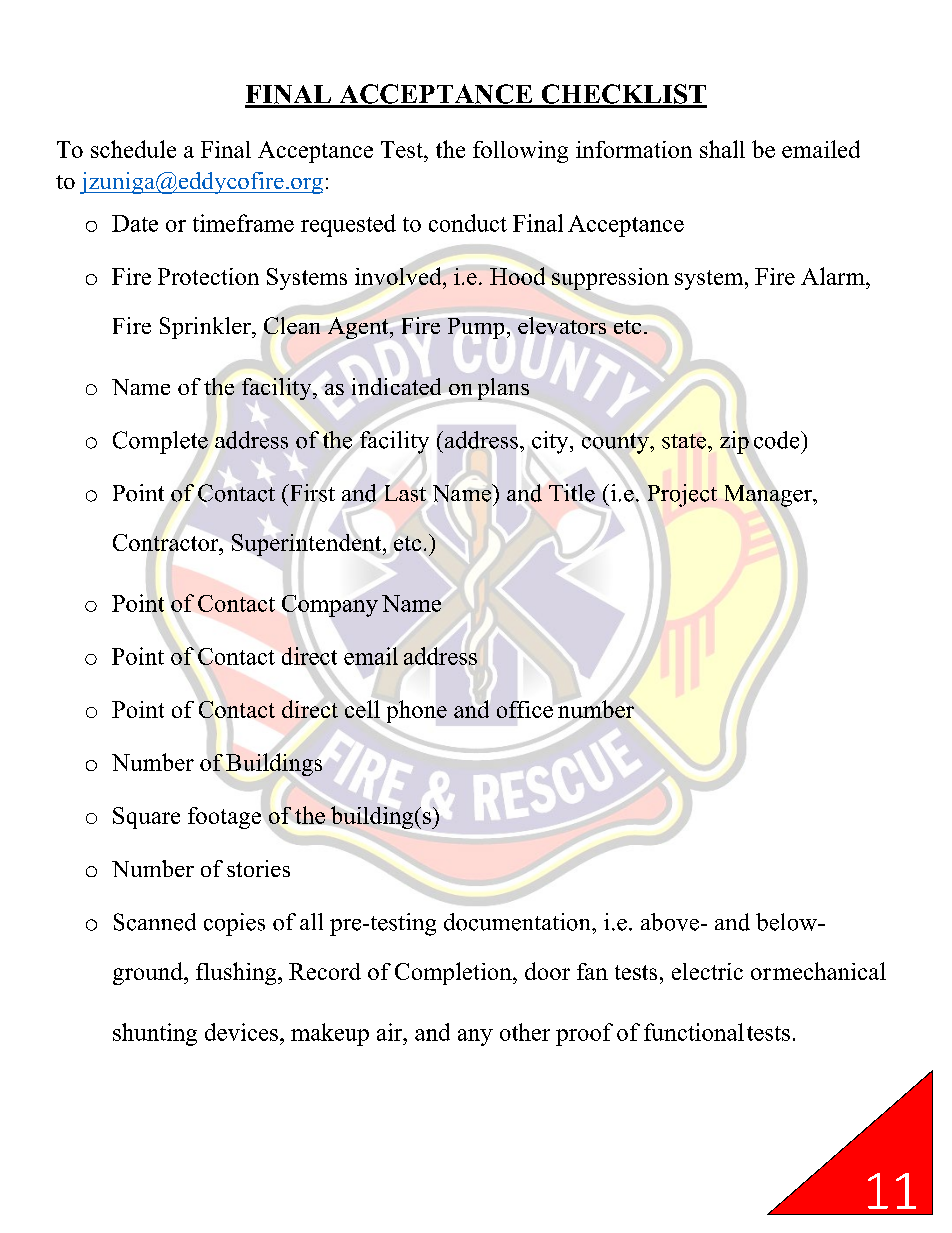  Describe the element at coordinates (722, 149) in the screenshot. I see `shall` at that location.
